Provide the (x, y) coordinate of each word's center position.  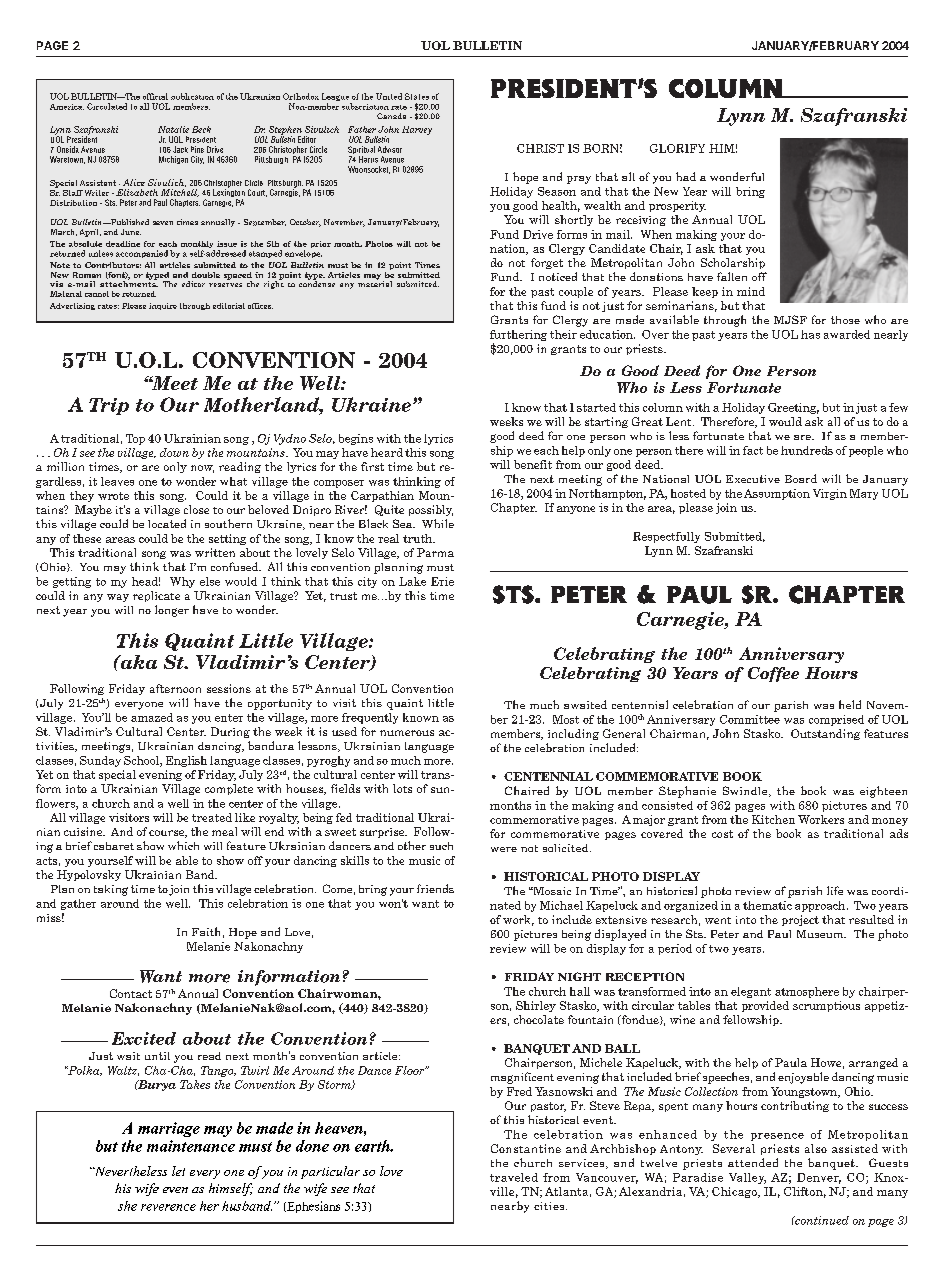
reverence (168, 1207)
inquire (163, 306)
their (563, 334)
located (167, 523)
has (810, 334)
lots (402, 788)
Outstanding (825, 734)
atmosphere (807, 992)
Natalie (173, 129)
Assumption (777, 494)
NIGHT (579, 976)
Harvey (417, 130)
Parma (435, 552)
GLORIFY (677, 148)
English (186, 761)
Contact (131, 993)
